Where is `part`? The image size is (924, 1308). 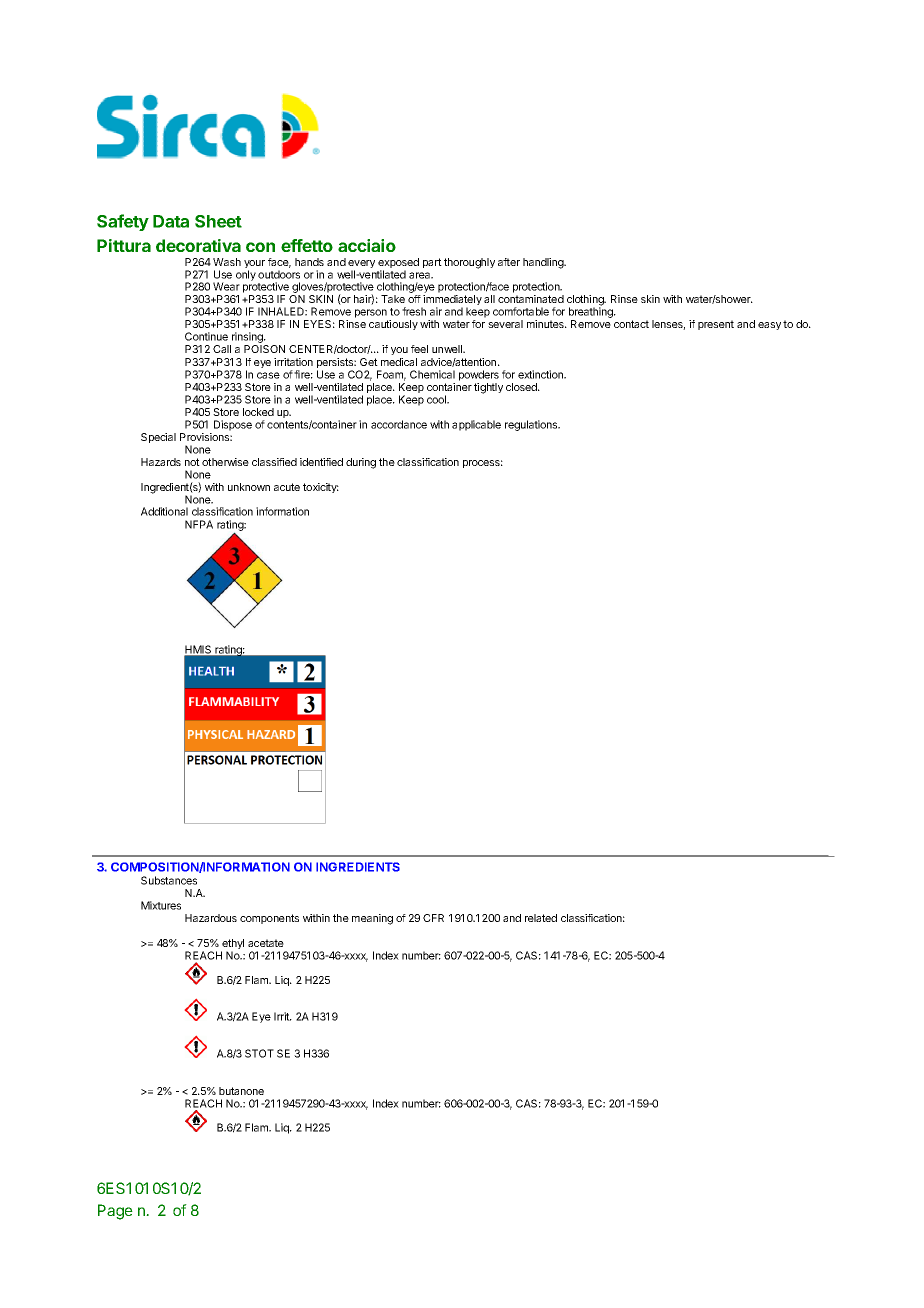
part is located at coordinates (432, 263).
